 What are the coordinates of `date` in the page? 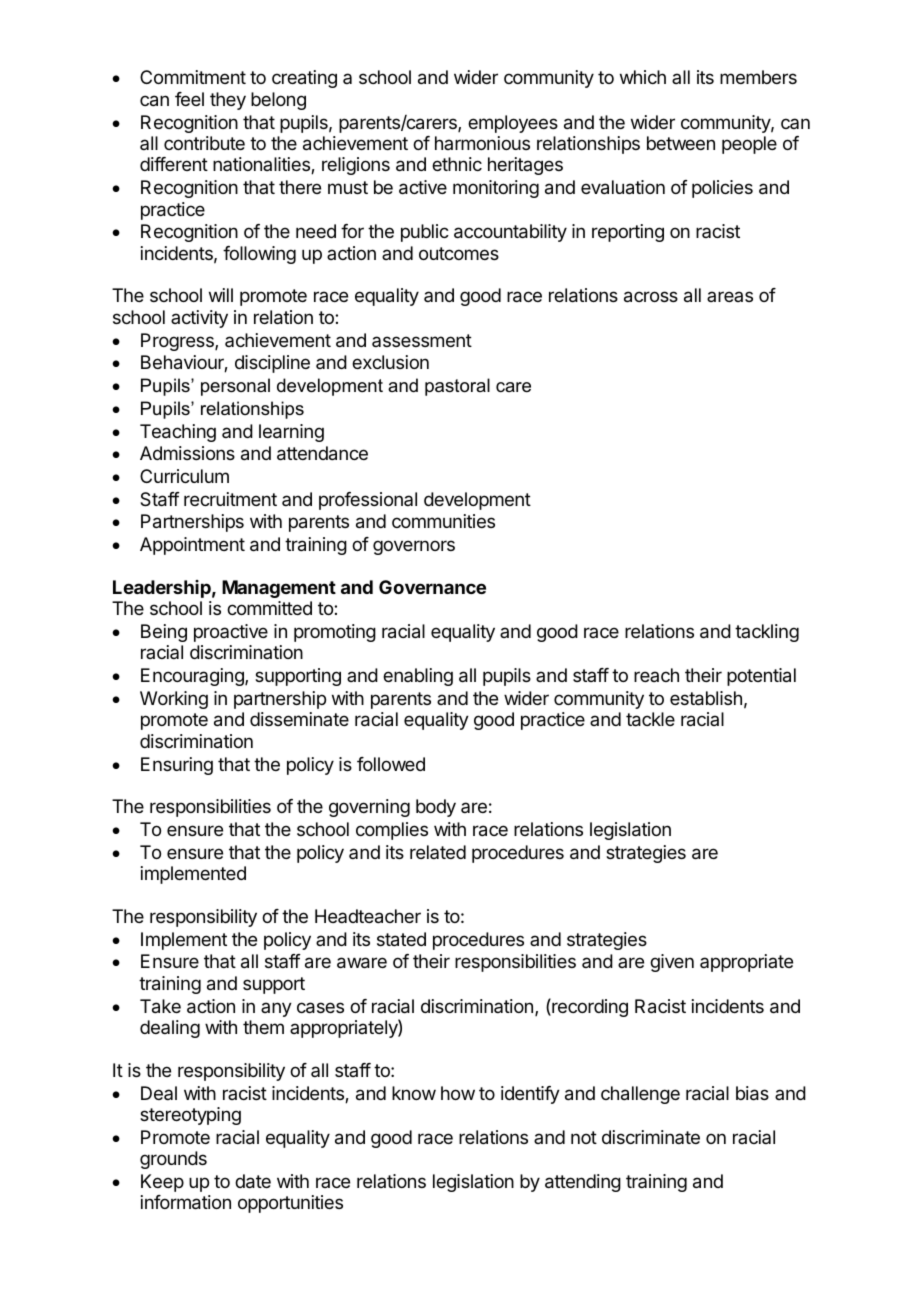 It's located at (253, 1181).
